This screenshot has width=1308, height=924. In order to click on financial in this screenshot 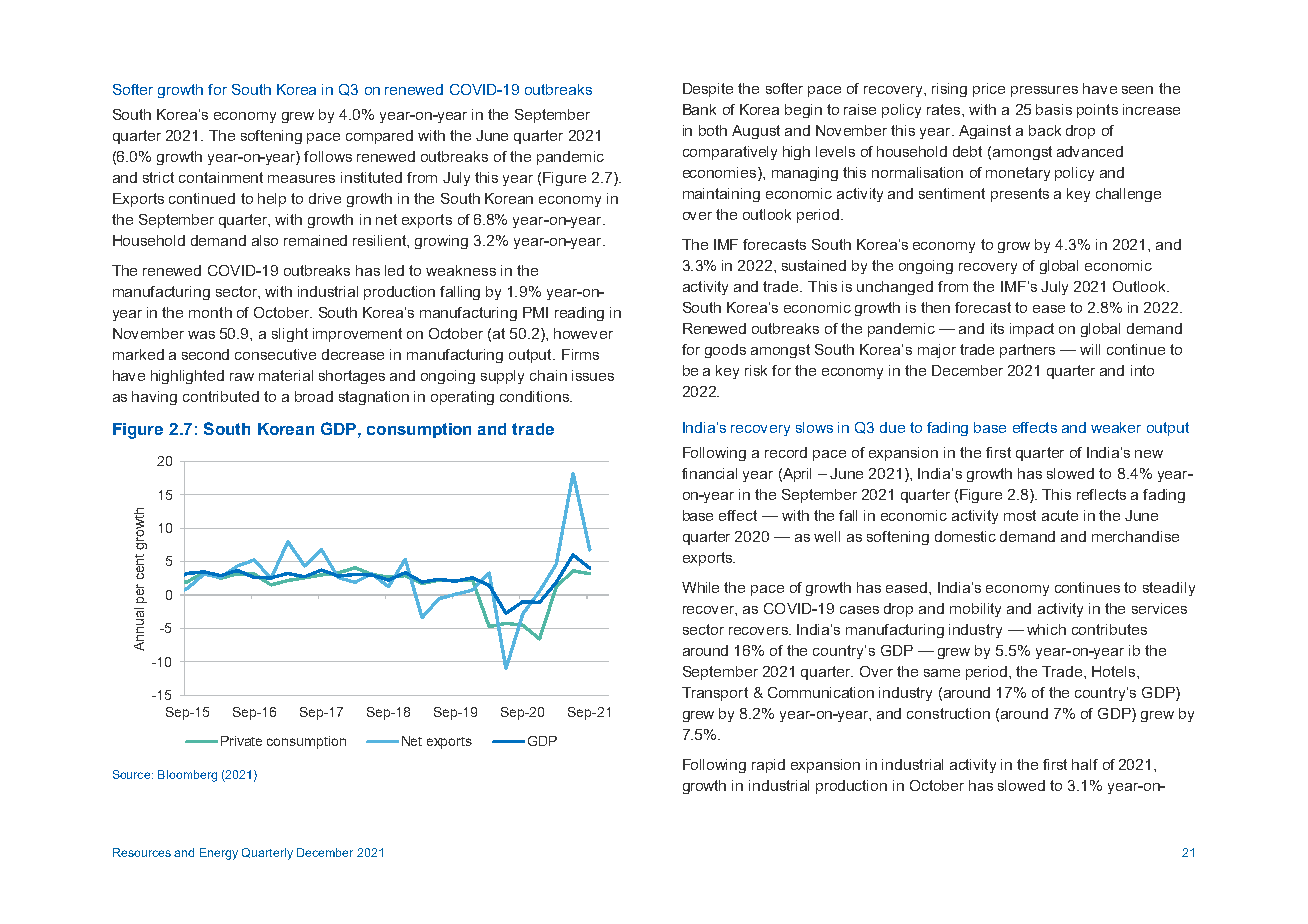, I will do `click(709, 473)`.
